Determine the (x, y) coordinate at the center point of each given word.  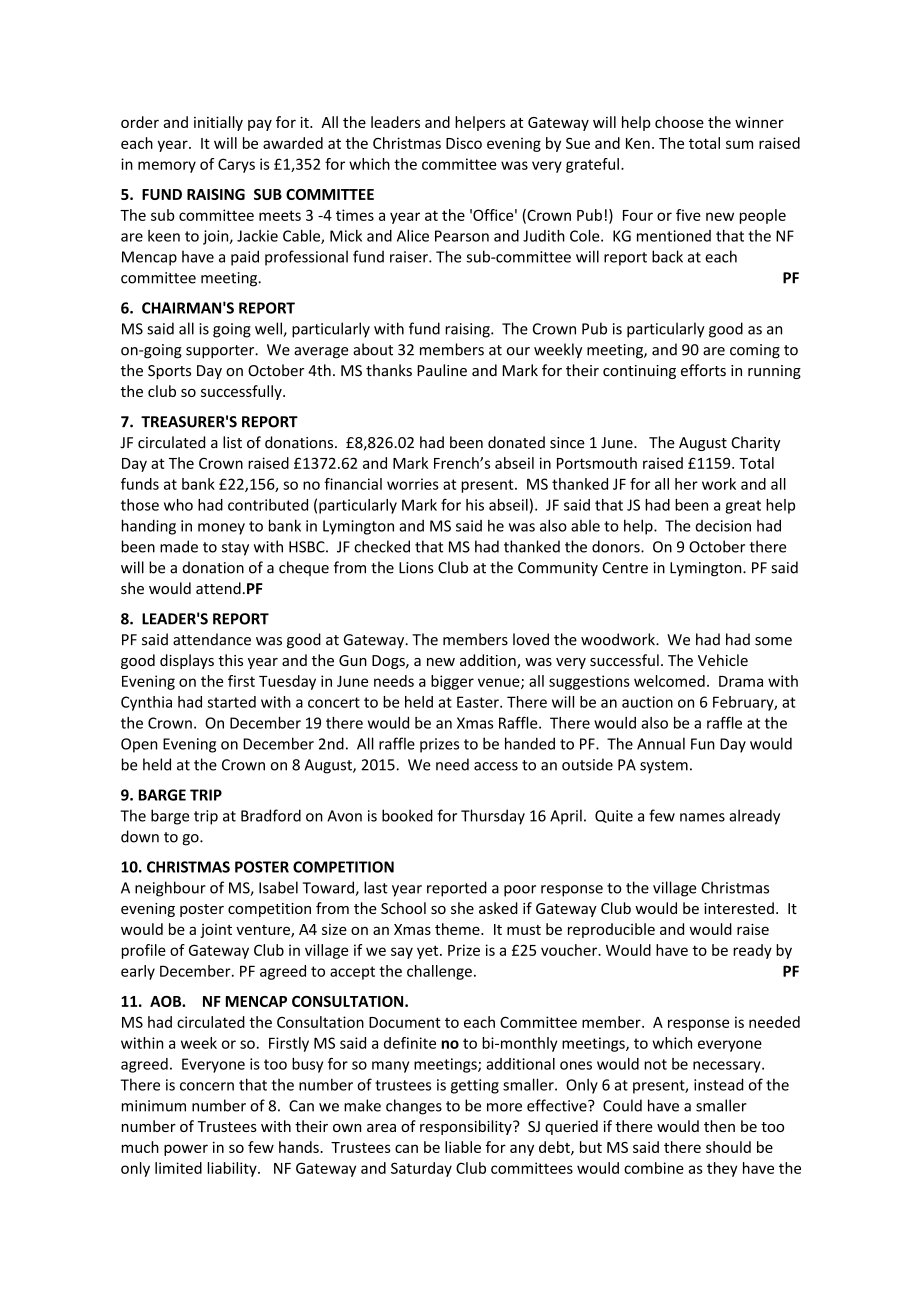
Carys (236, 165)
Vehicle (723, 660)
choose (679, 122)
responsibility (467, 1127)
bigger (452, 682)
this (230, 660)
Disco (464, 143)
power (186, 1150)
